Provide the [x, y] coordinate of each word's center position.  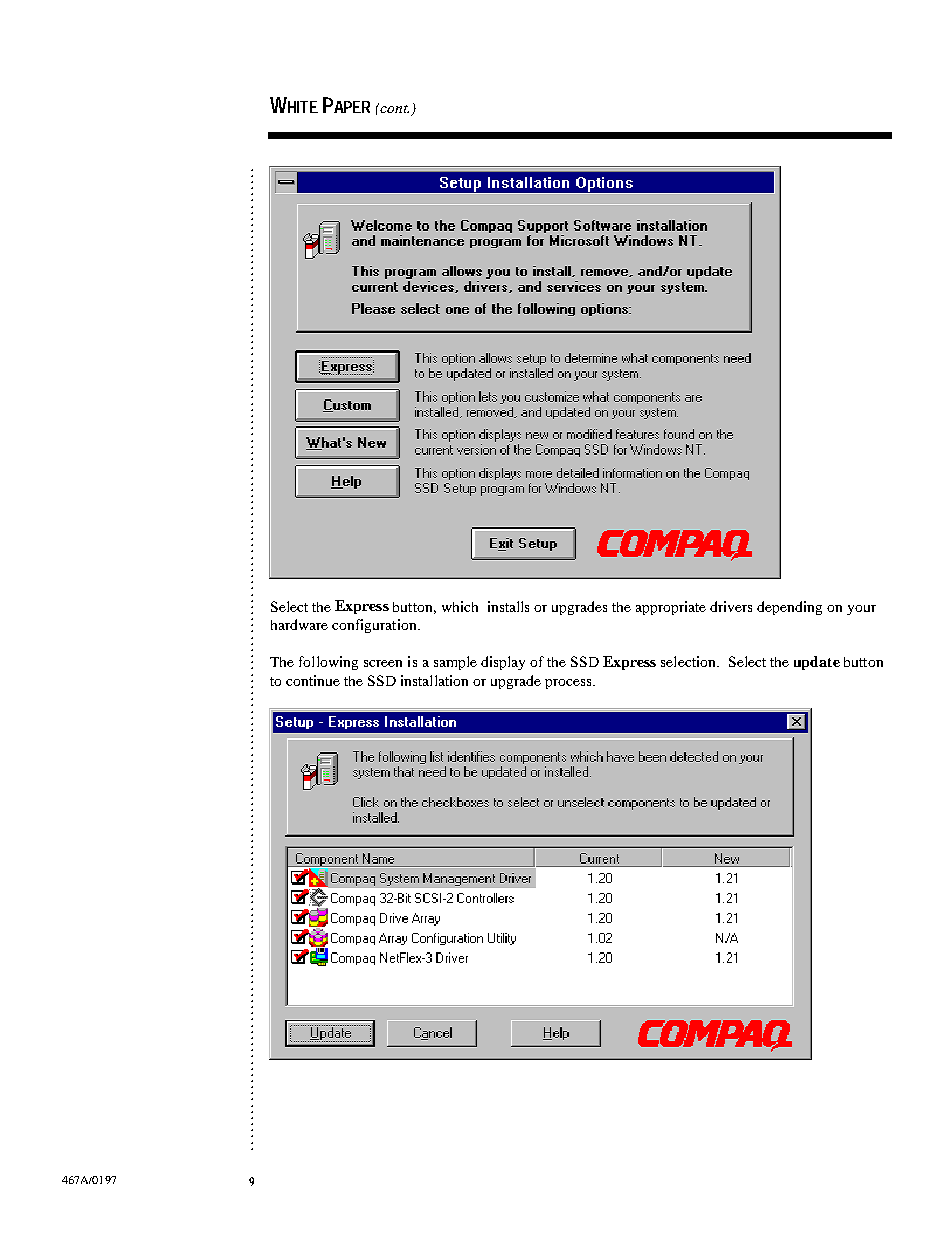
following [328, 663]
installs [508, 606]
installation [434, 680]
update [817, 663]
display [503, 663]
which [460, 606]
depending [789, 608]
